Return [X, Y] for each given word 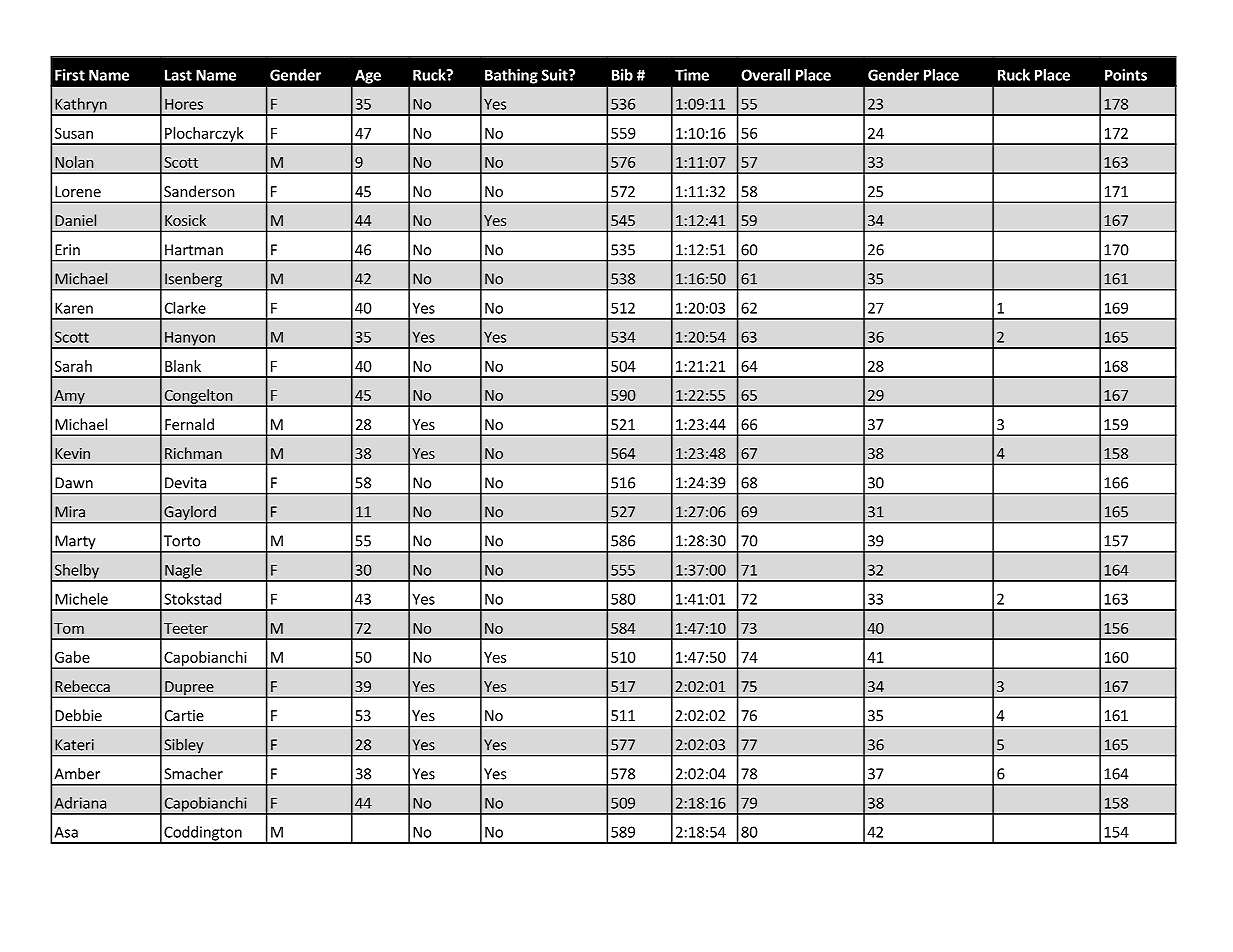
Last [178, 75]
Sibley [184, 747]
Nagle [183, 572]
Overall [765, 75]
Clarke [185, 308]
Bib [622, 75]
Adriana [80, 803]
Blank [183, 366]
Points [1126, 75]
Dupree [189, 689]
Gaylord [190, 514]
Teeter [186, 628]
